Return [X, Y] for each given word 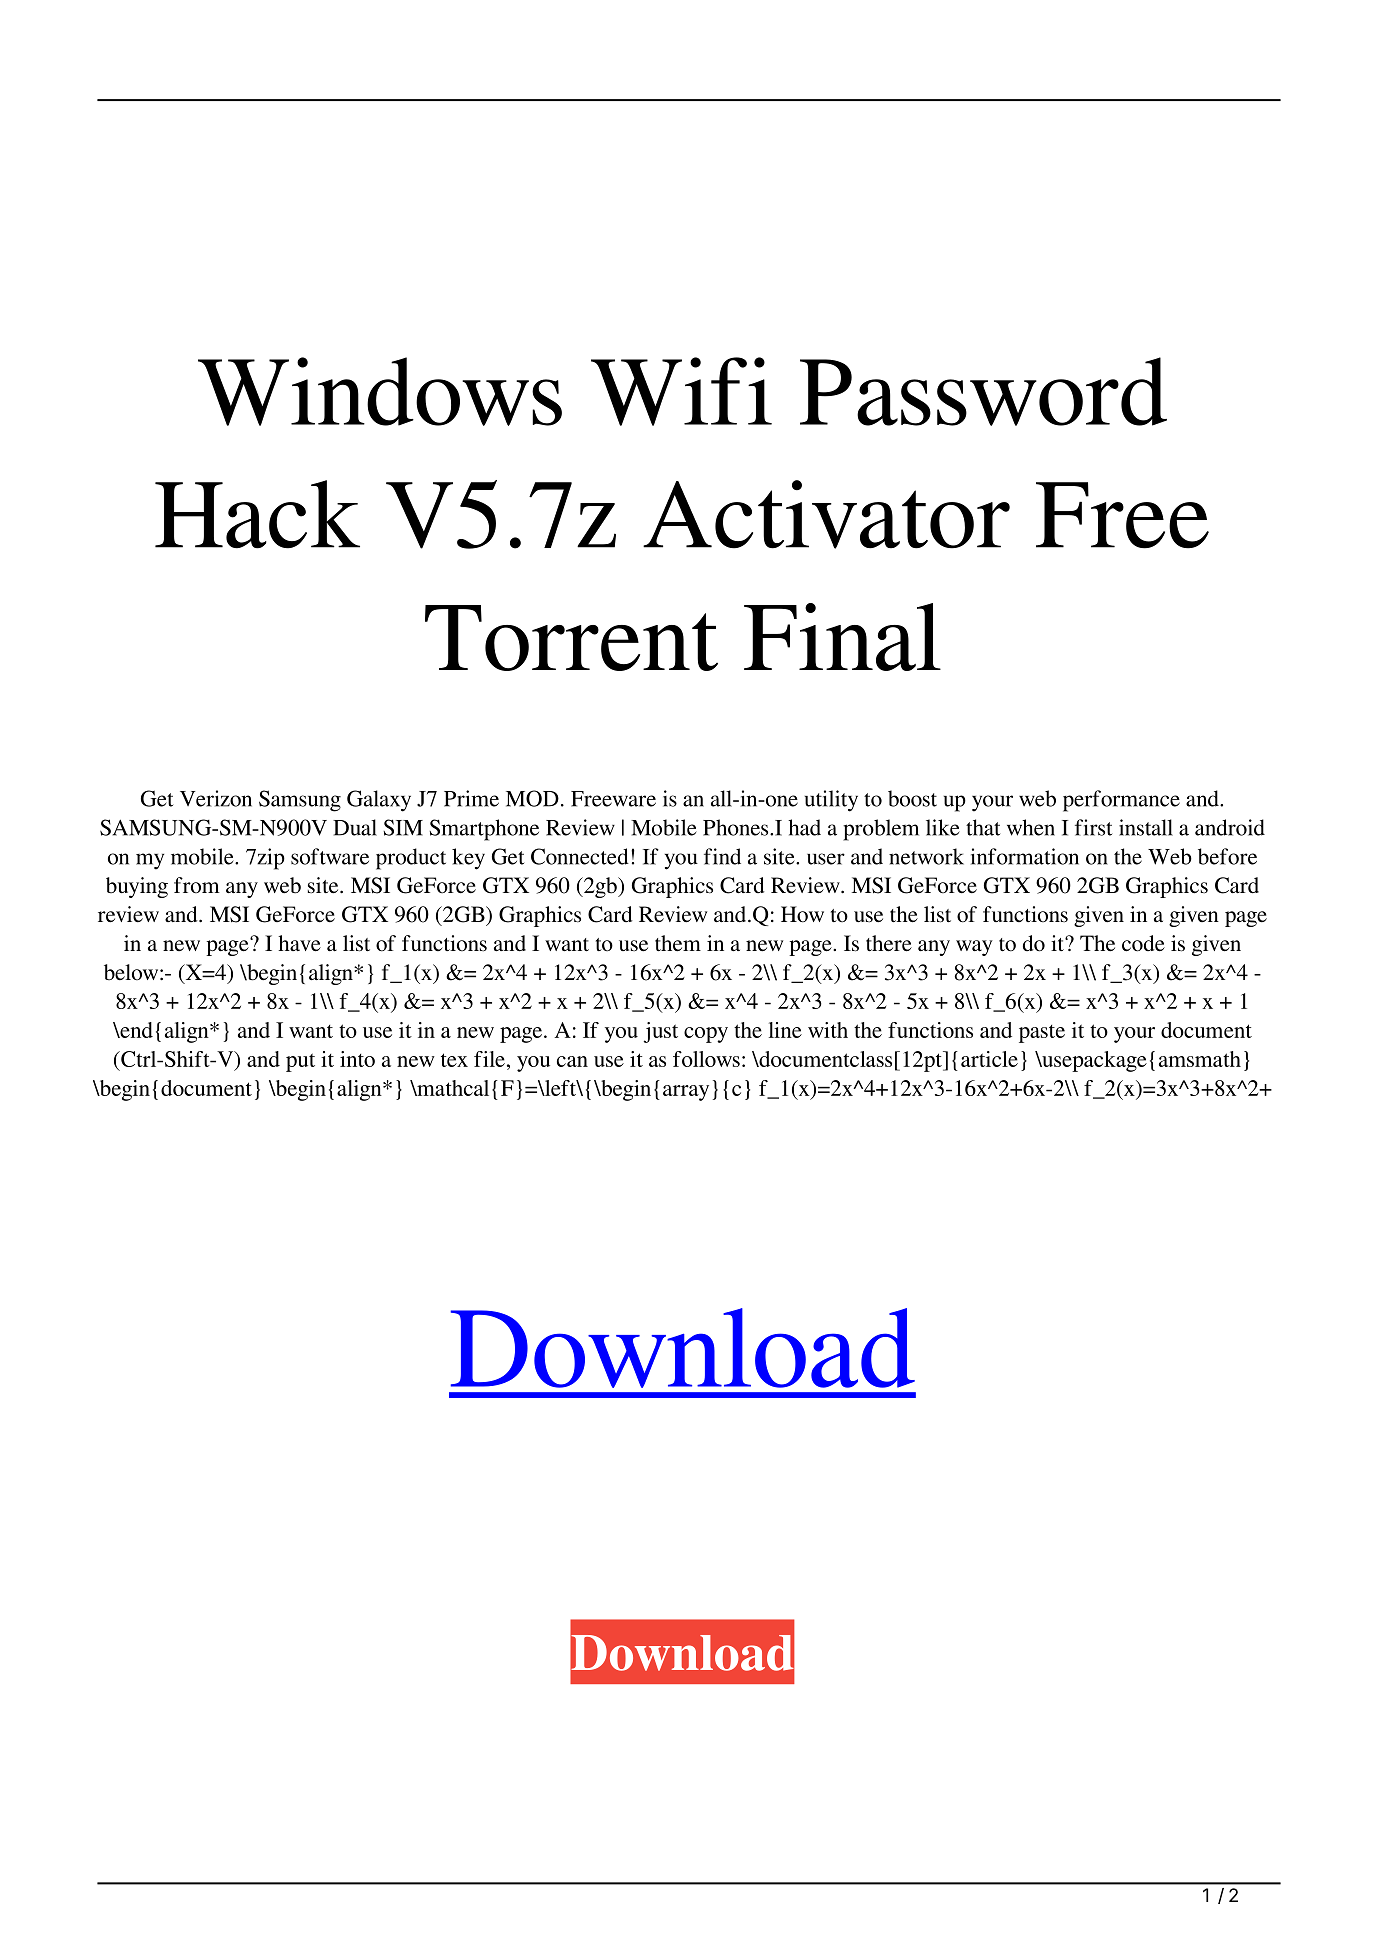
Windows [380, 391]
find [722, 856]
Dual [355, 827]
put [300, 1062]
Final [842, 637]
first [1094, 827]
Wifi [681, 391]
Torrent [571, 638]
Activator [826, 514]
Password [983, 391]
